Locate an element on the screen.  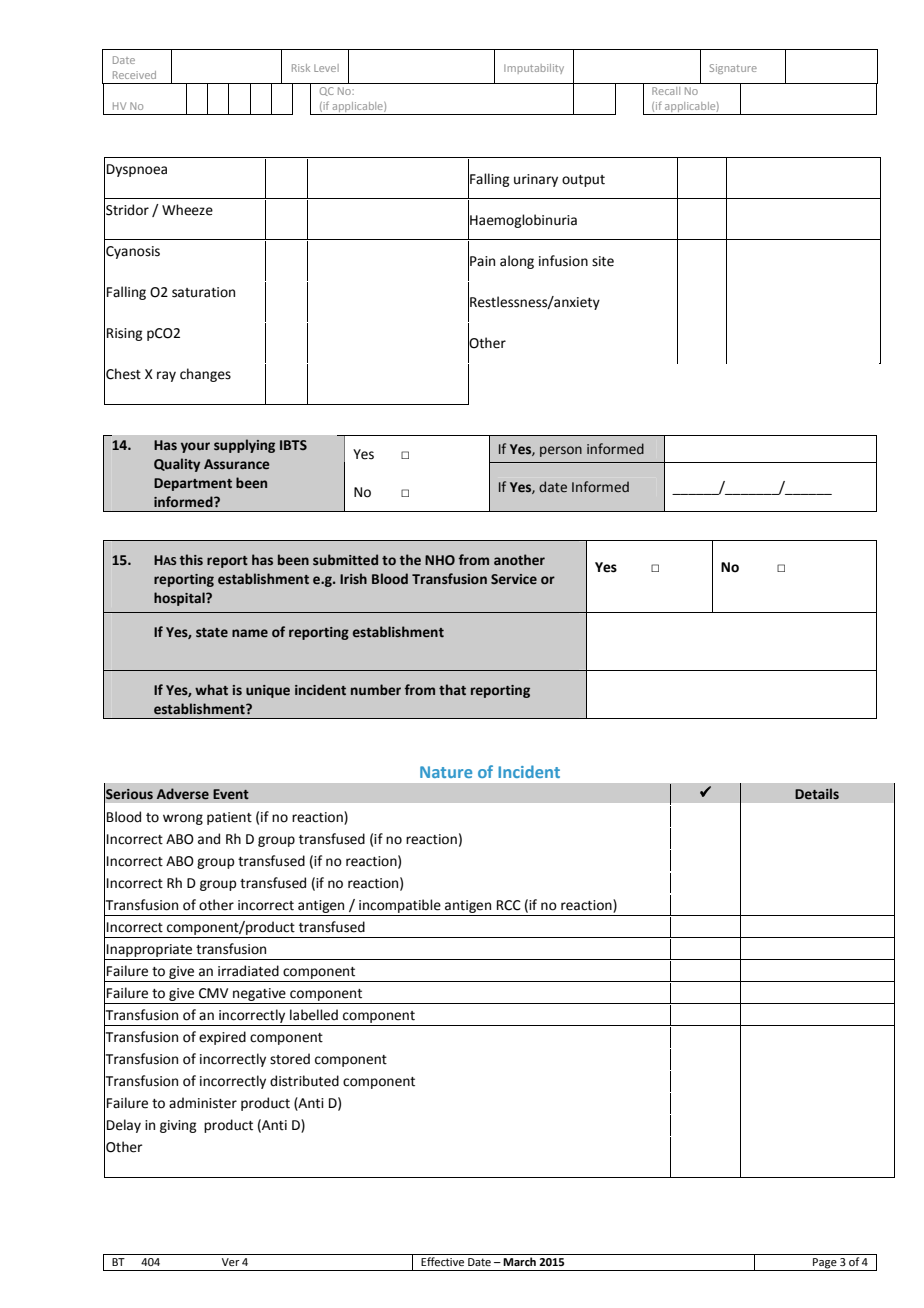
Page is located at coordinates (825, 1264).
